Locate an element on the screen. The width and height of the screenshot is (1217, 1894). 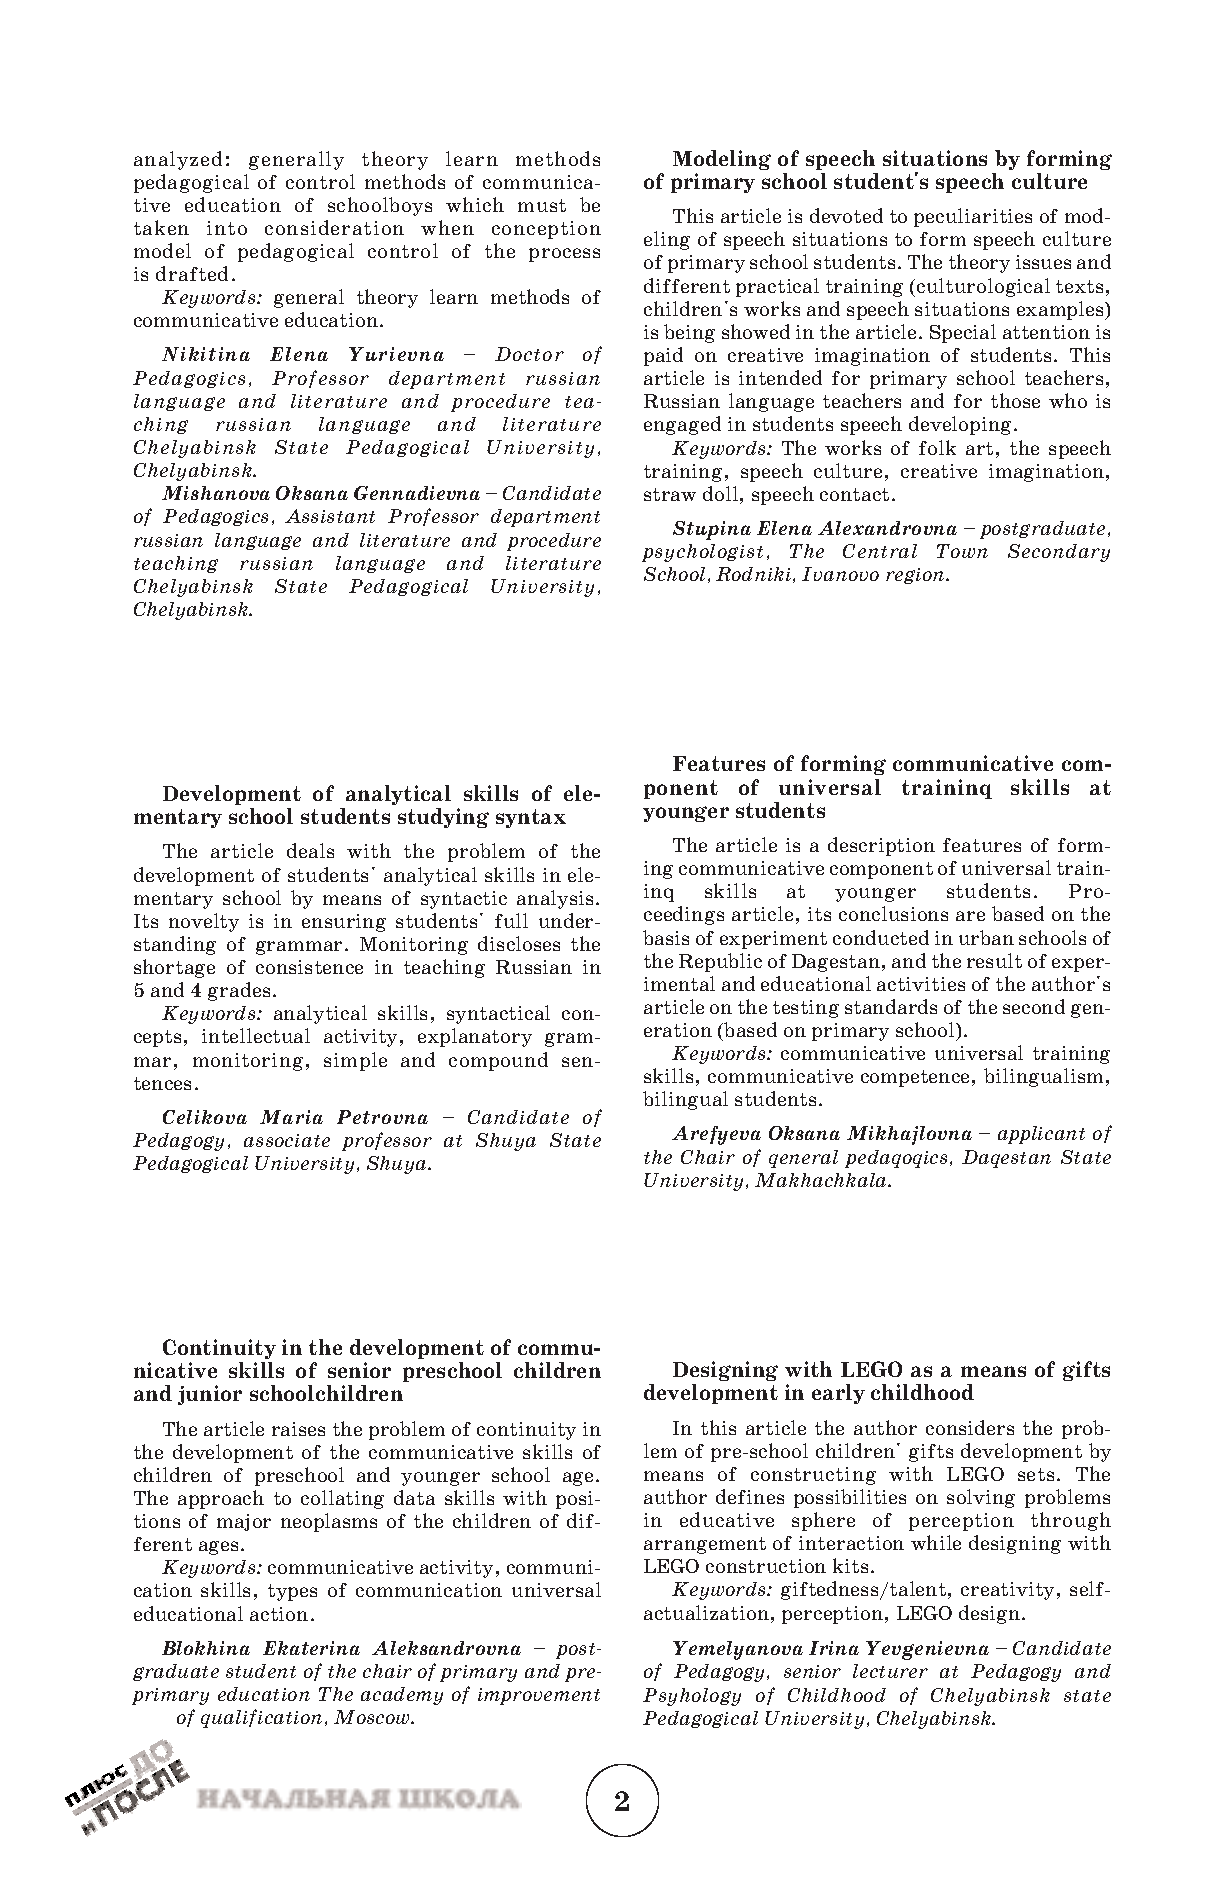
into is located at coordinates (227, 228).
